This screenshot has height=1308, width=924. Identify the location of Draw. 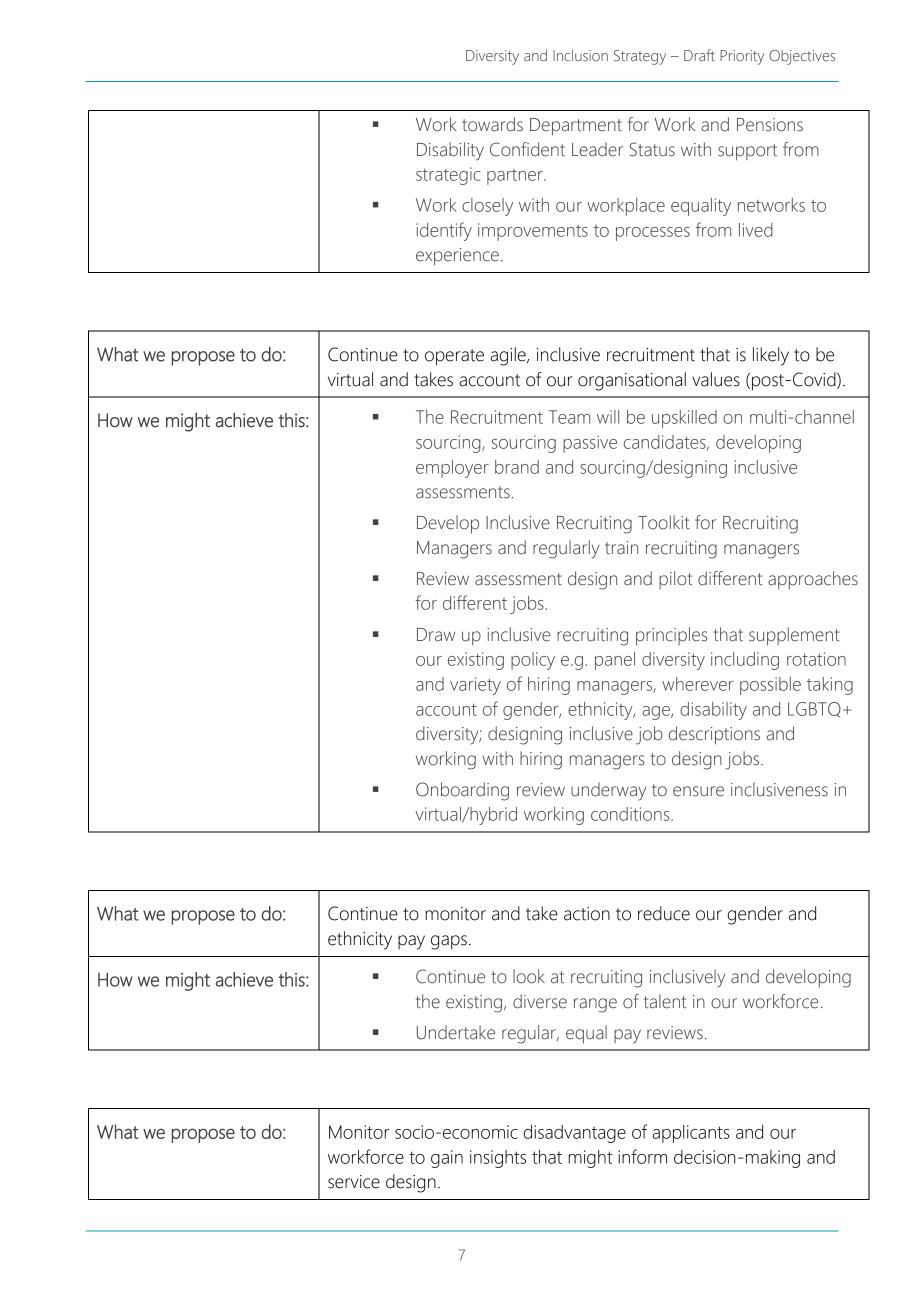
(436, 635).
